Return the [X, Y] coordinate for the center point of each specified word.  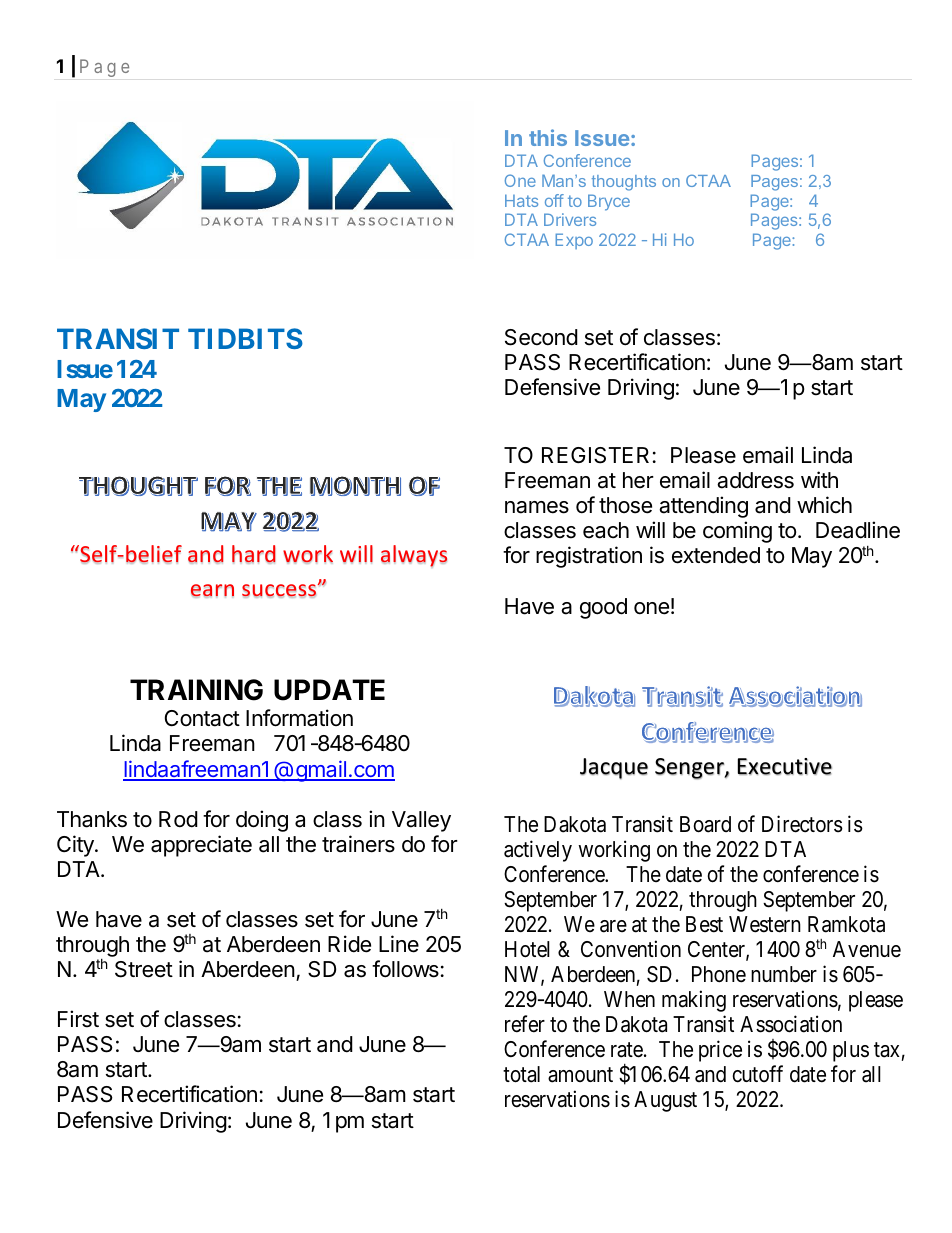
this [548, 137]
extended [716, 555]
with [819, 479]
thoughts [624, 183]
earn [212, 591]
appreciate [201, 846]
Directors [802, 824]
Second [541, 337]
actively [538, 851]
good [603, 608]
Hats [521, 200]
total [521, 1074]
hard [254, 554]
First [78, 1019]
